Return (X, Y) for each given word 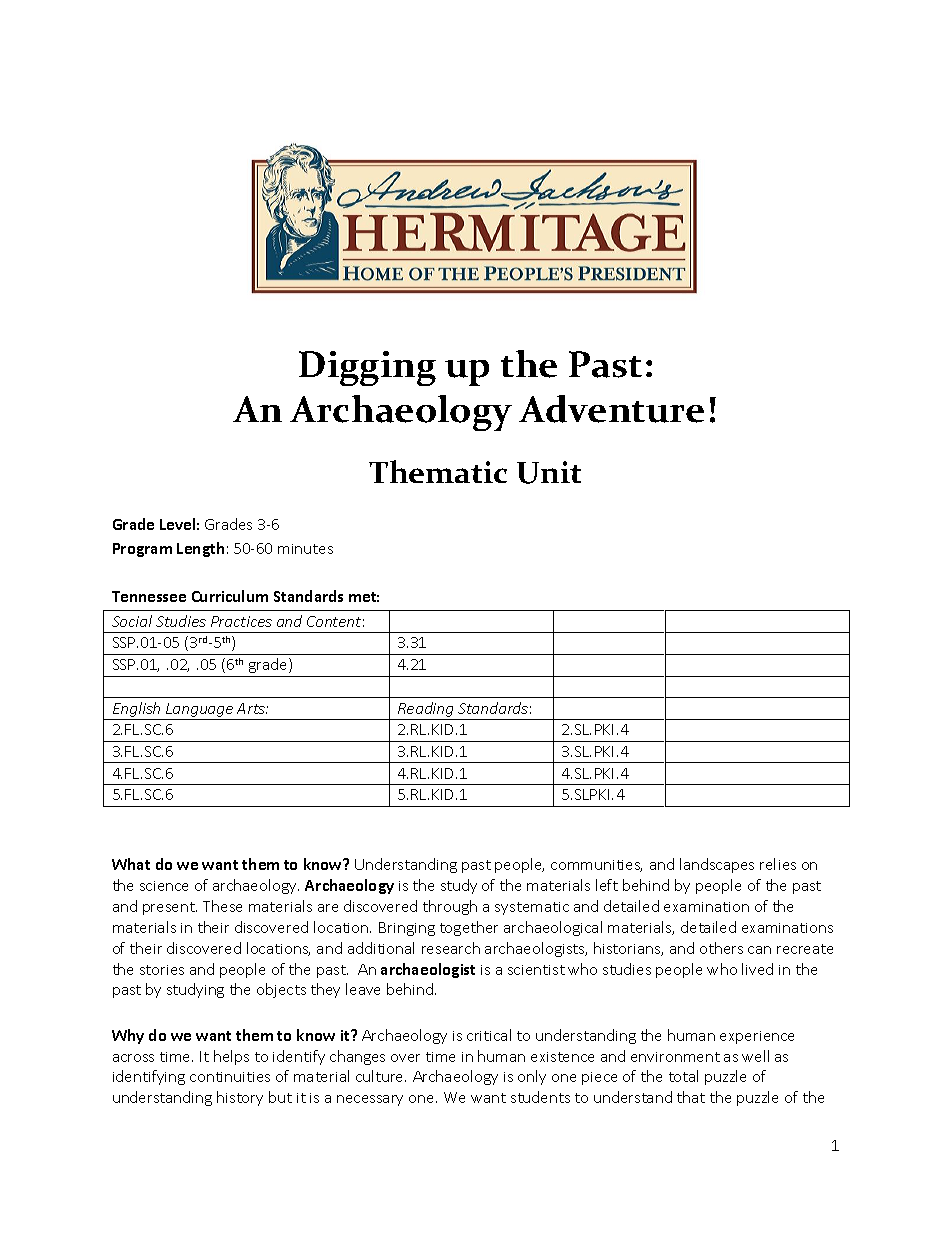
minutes (305, 549)
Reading (426, 711)
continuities (230, 1077)
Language (200, 711)
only (532, 1077)
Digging (367, 368)
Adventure (611, 409)
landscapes (717, 865)
